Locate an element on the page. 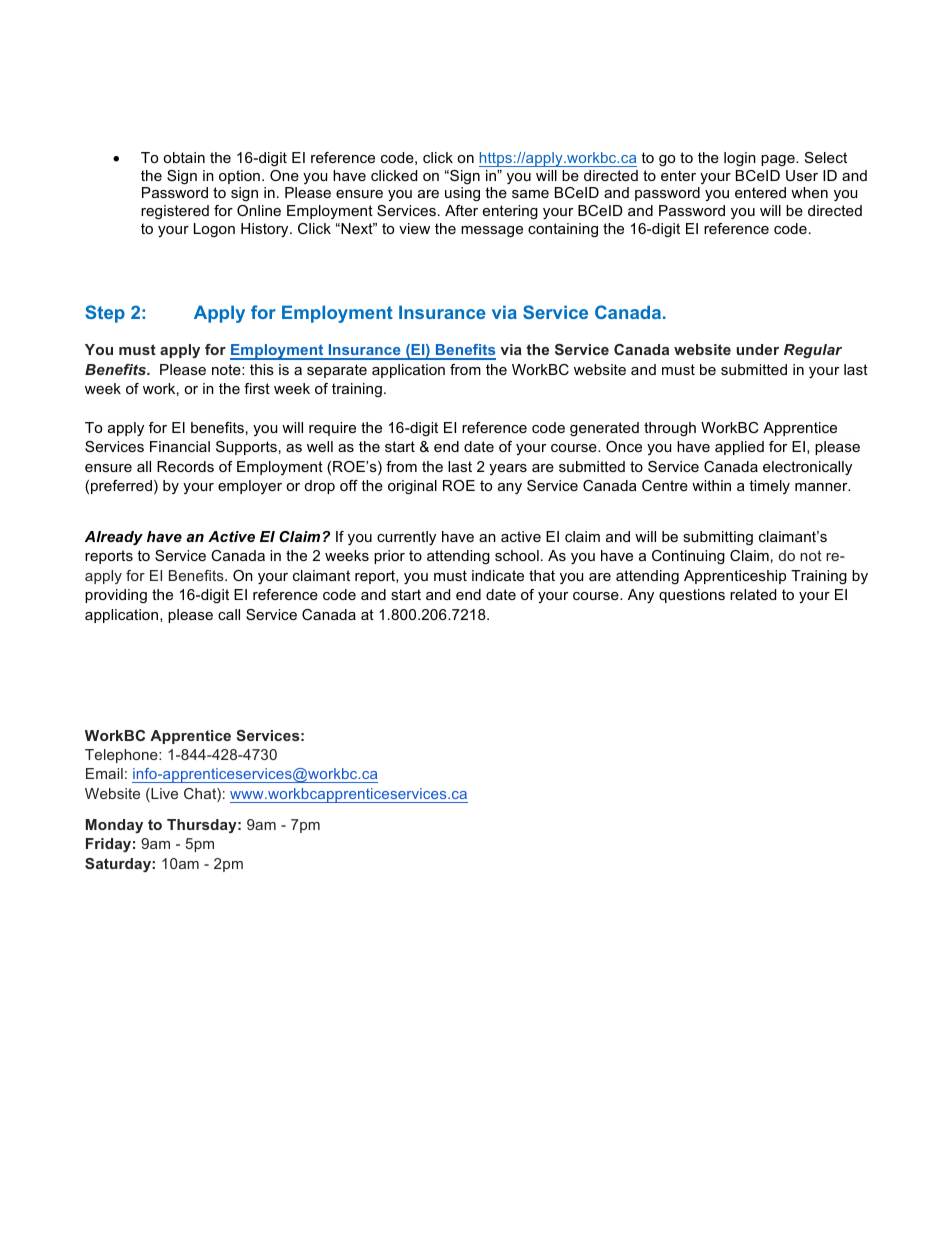  Telephone is located at coordinates (122, 756).
